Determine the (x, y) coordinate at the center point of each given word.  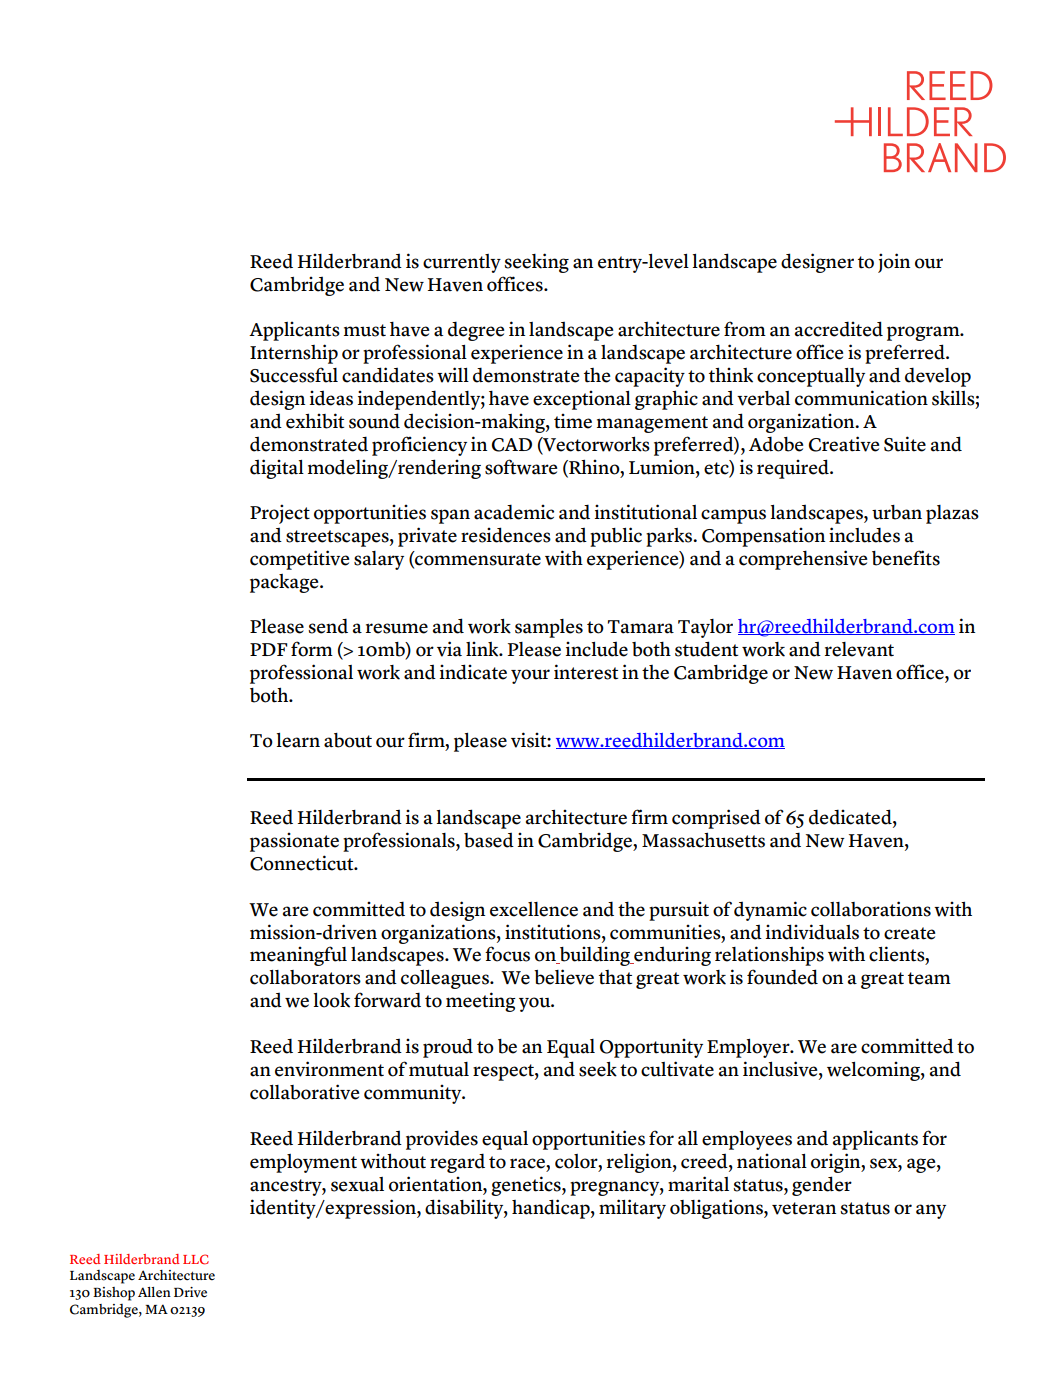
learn (298, 740)
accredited (839, 329)
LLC (196, 1259)
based (489, 840)
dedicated (851, 818)
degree (476, 331)
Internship (294, 354)
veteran (804, 1208)
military (632, 1209)
